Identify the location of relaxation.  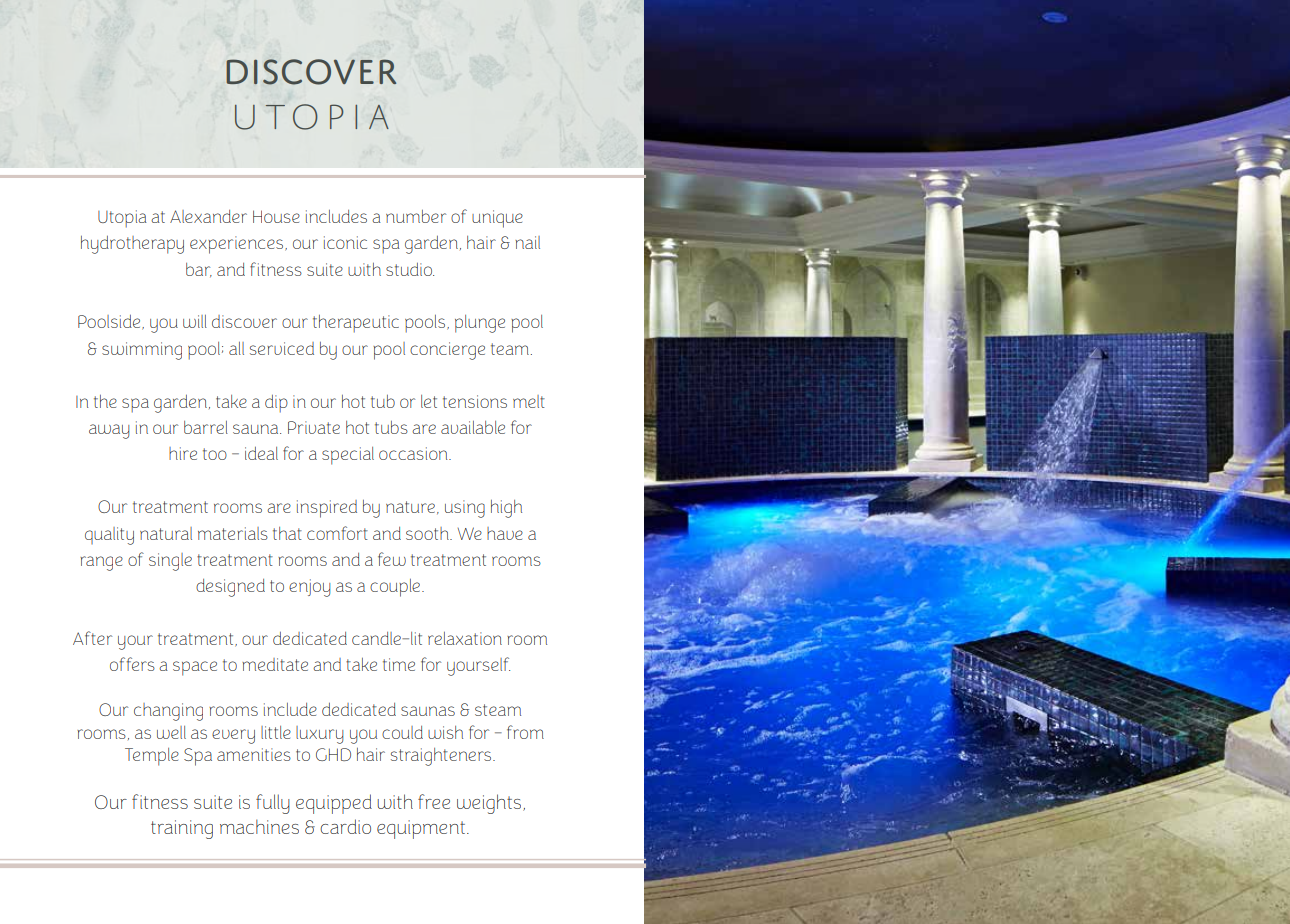
(465, 638).
